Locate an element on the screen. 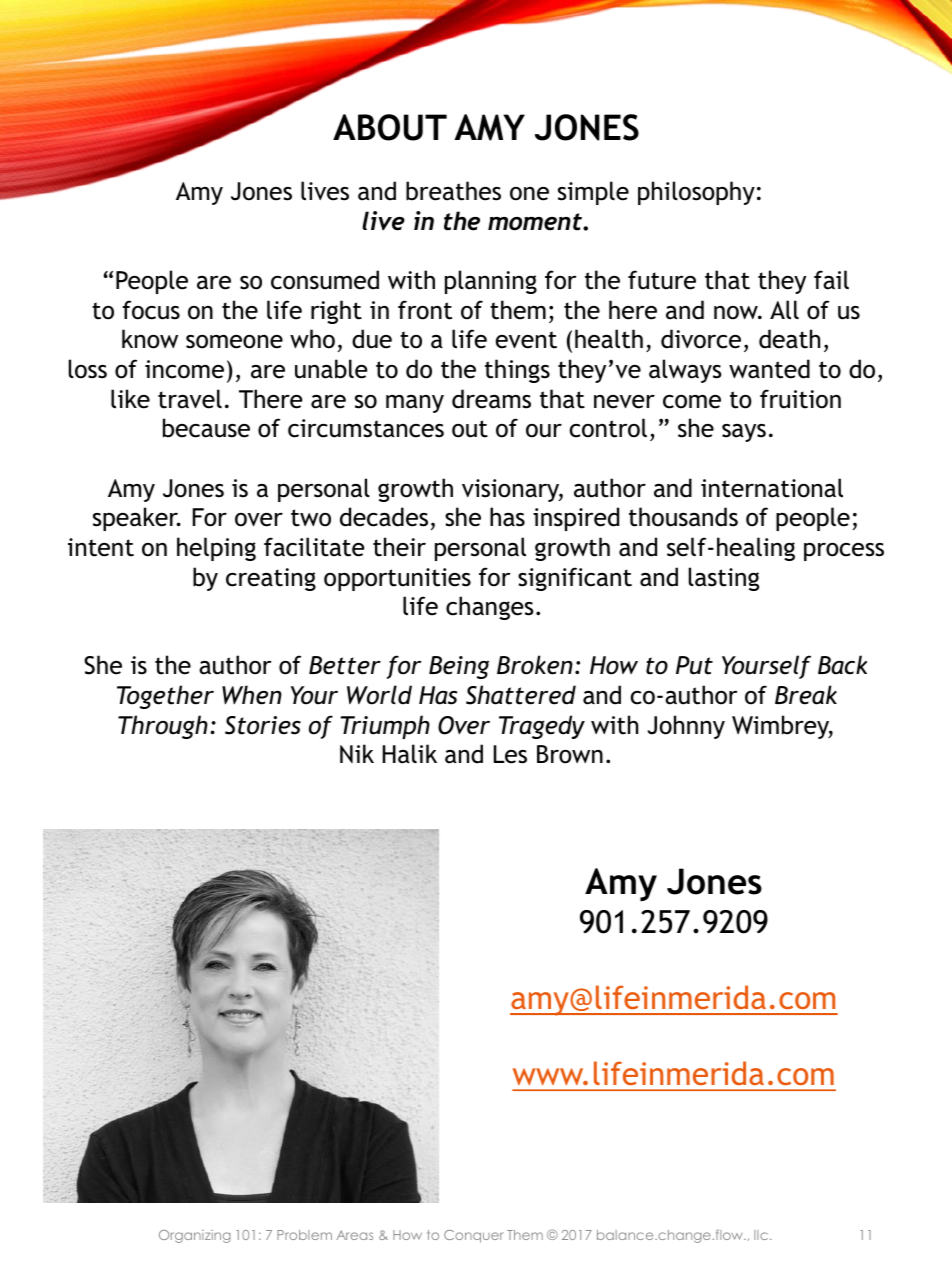 The height and width of the screenshot is (1270, 952). philosophy is located at coordinates (696, 193).
